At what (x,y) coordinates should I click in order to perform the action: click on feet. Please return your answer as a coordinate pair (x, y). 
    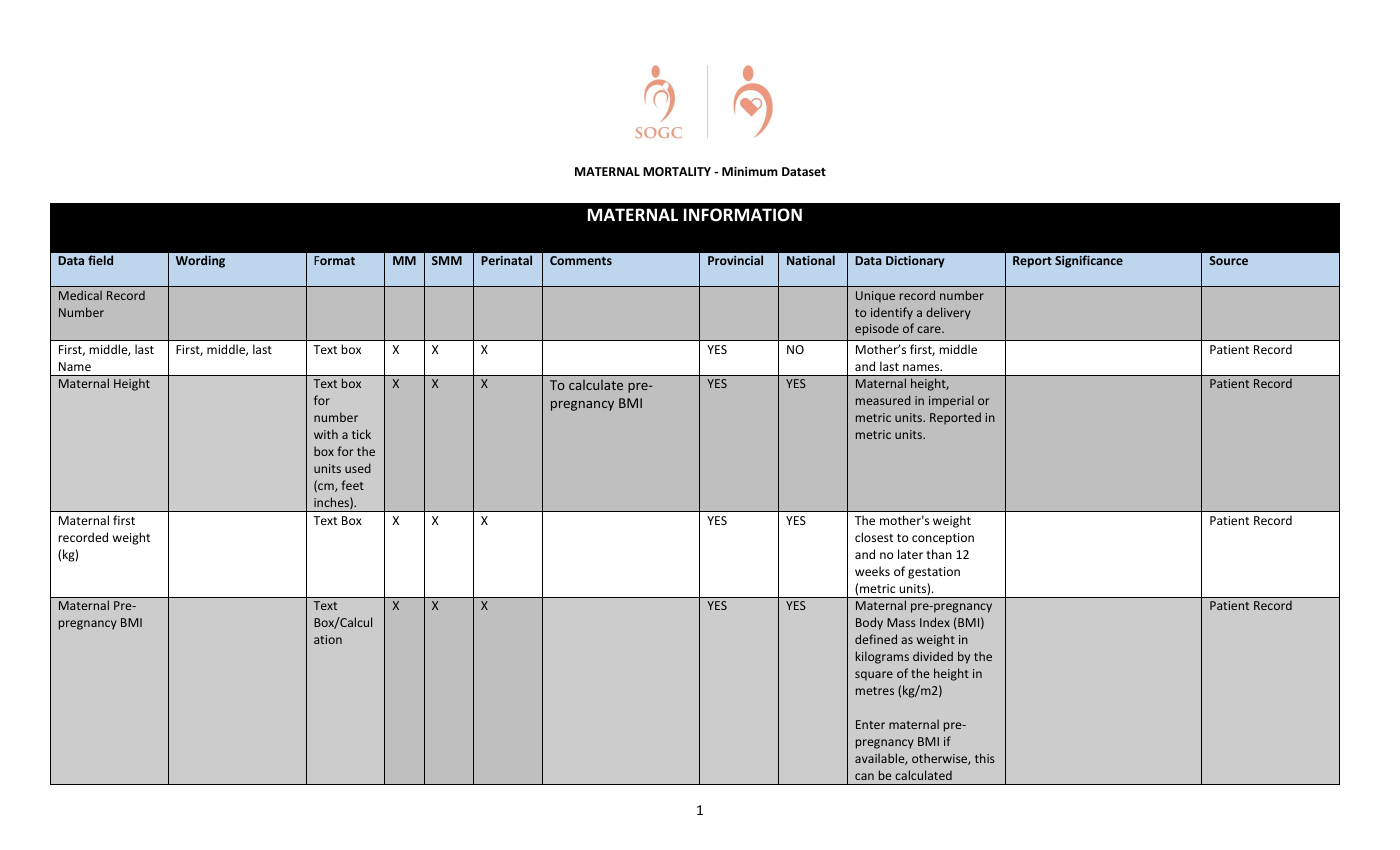
    Looking at the image, I should click on (353, 485).
